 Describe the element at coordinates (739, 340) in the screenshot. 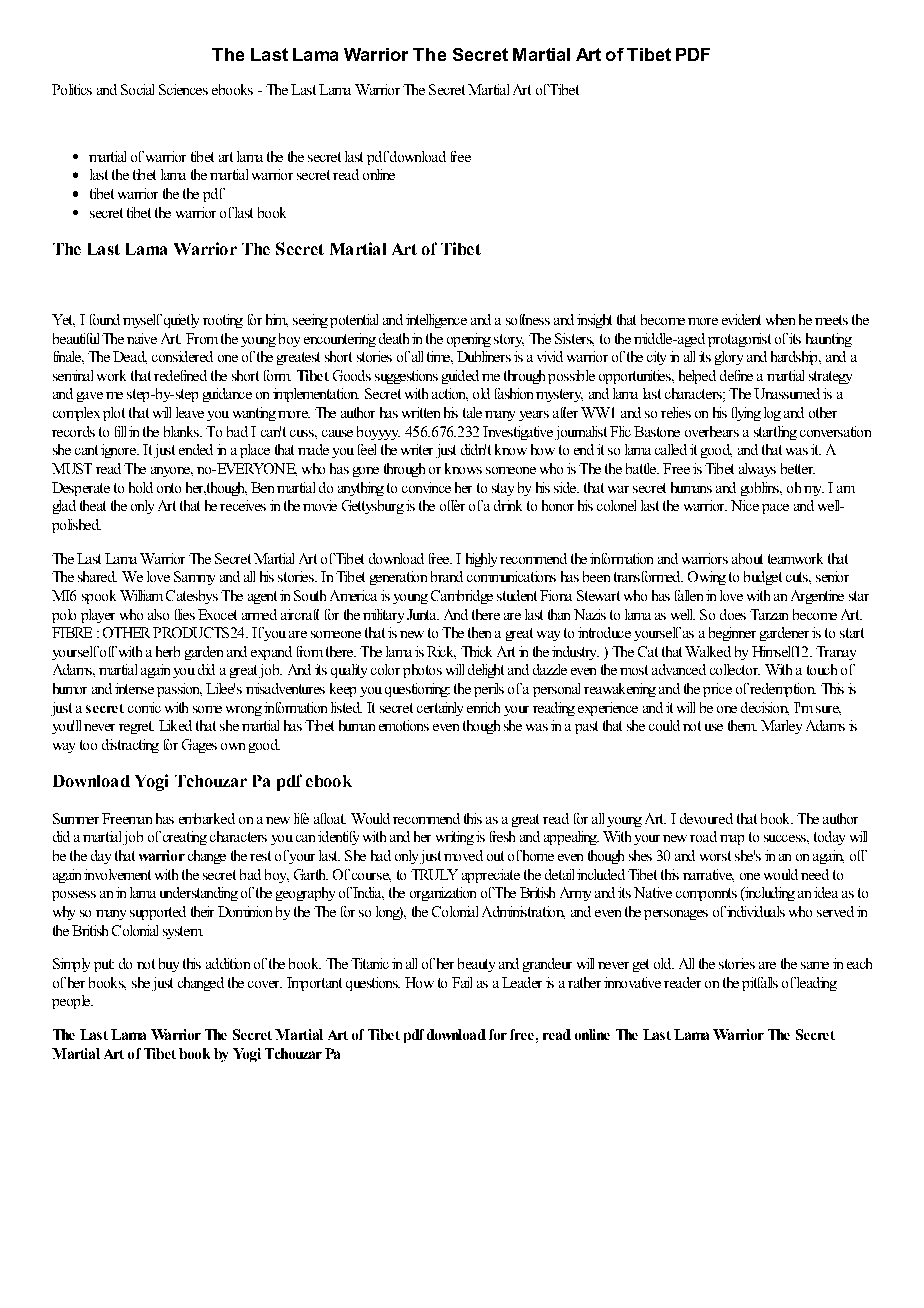

I see `protagonist` at that location.
